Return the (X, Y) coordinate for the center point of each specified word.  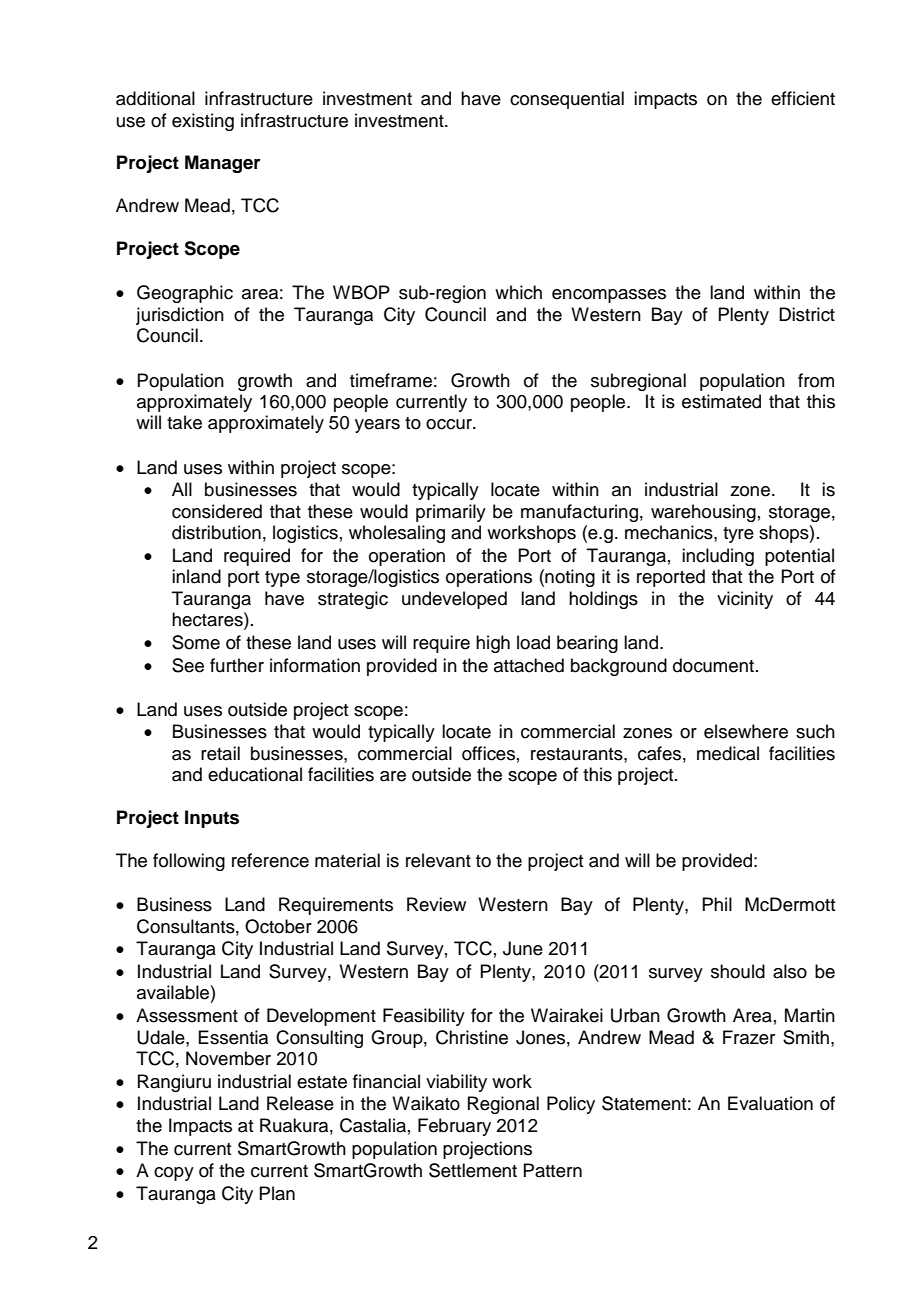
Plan (277, 1193)
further (237, 665)
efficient (803, 98)
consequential (567, 100)
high (493, 644)
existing (203, 122)
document (713, 665)
